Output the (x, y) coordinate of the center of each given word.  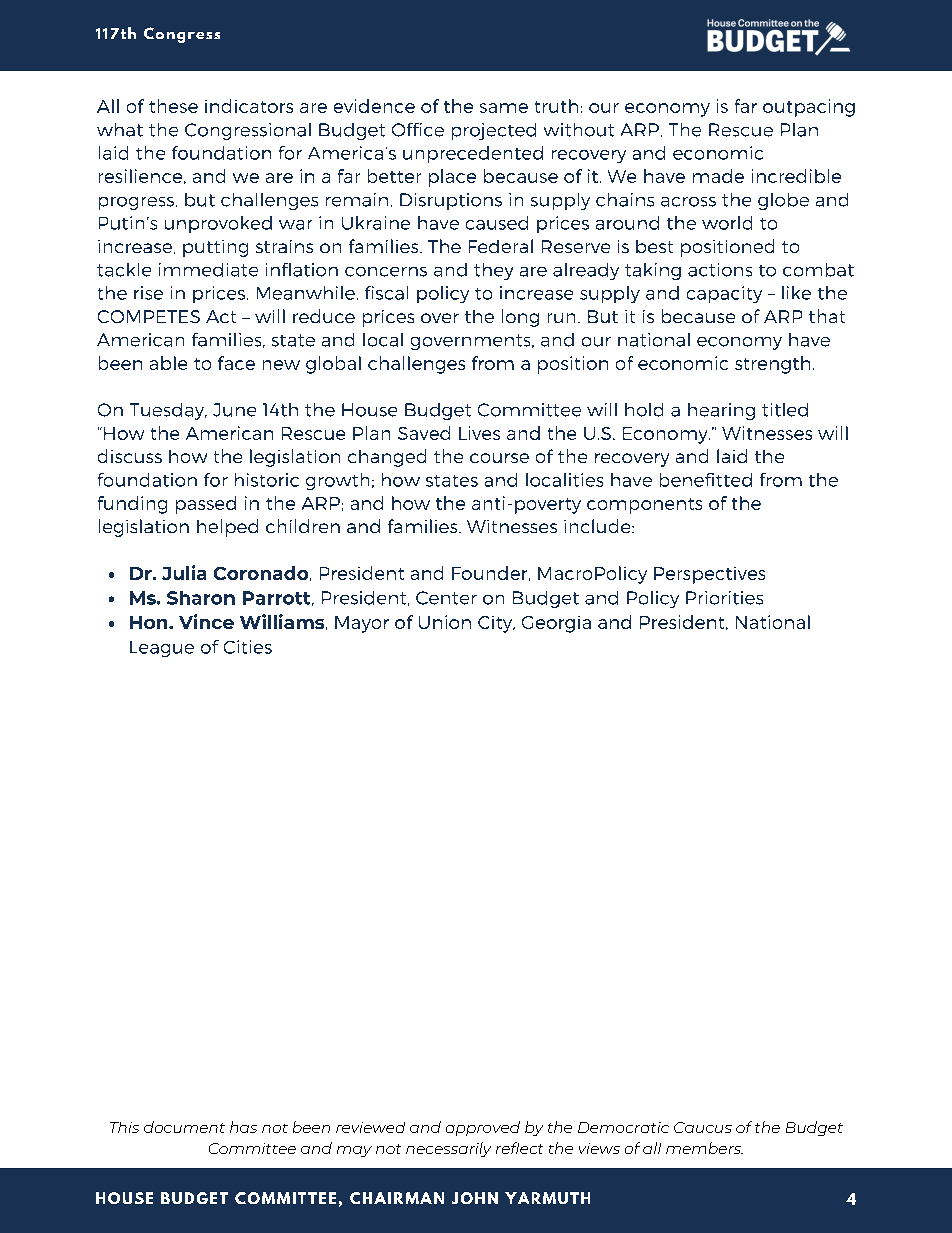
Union (445, 622)
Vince (206, 621)
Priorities (724, 598)
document (184, 1127)
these (173, 106)
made (718, 176)
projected (494, 131)
